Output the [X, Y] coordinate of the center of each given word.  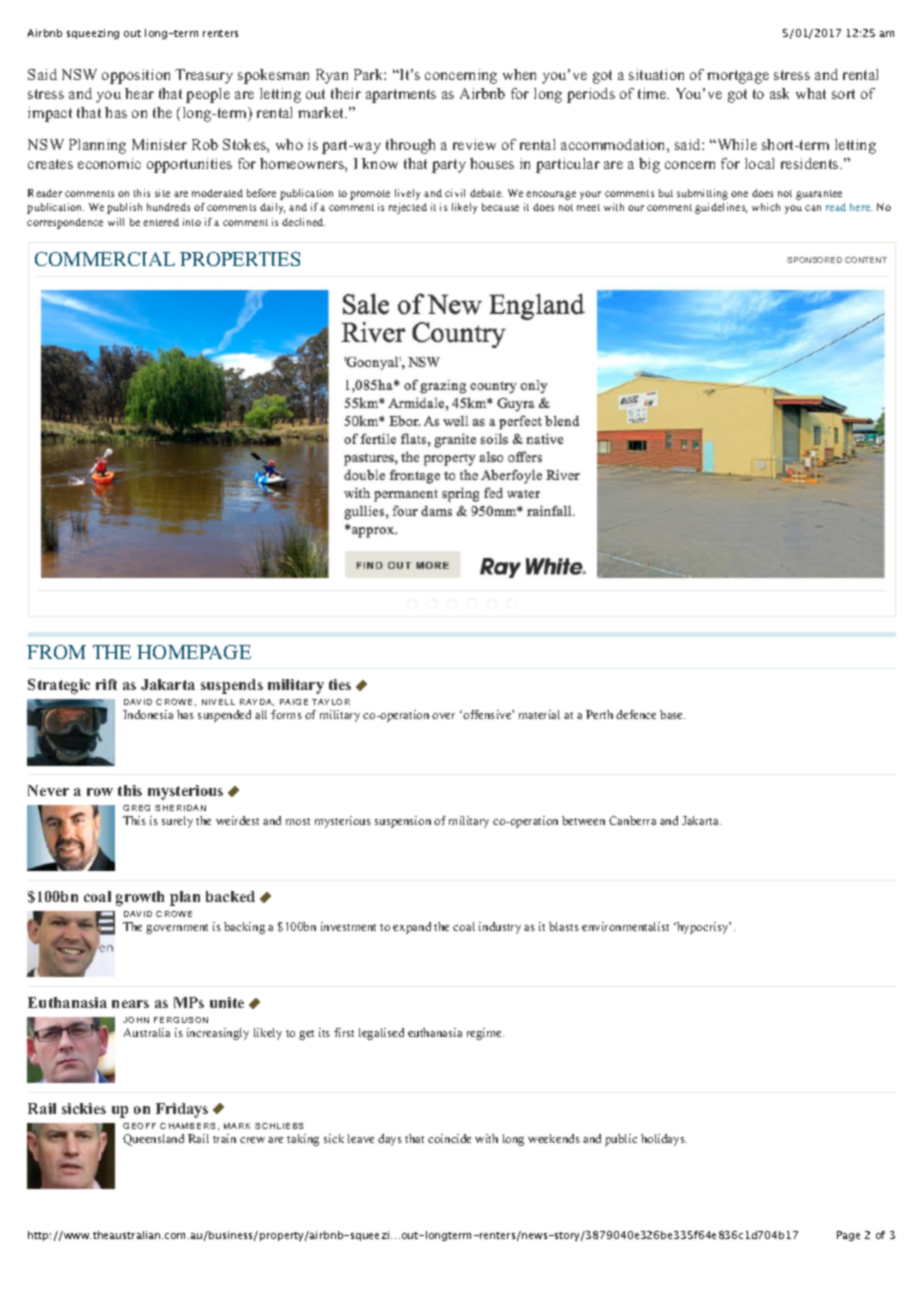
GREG [136, 808]
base [672, 714]
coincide [449, 1138]
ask [779, 93]
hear [139, 93]
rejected [408, 208]
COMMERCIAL [105, 259]
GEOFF [139, 1126]
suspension [403, 822]
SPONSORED [814, 260]
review [474, 144]
